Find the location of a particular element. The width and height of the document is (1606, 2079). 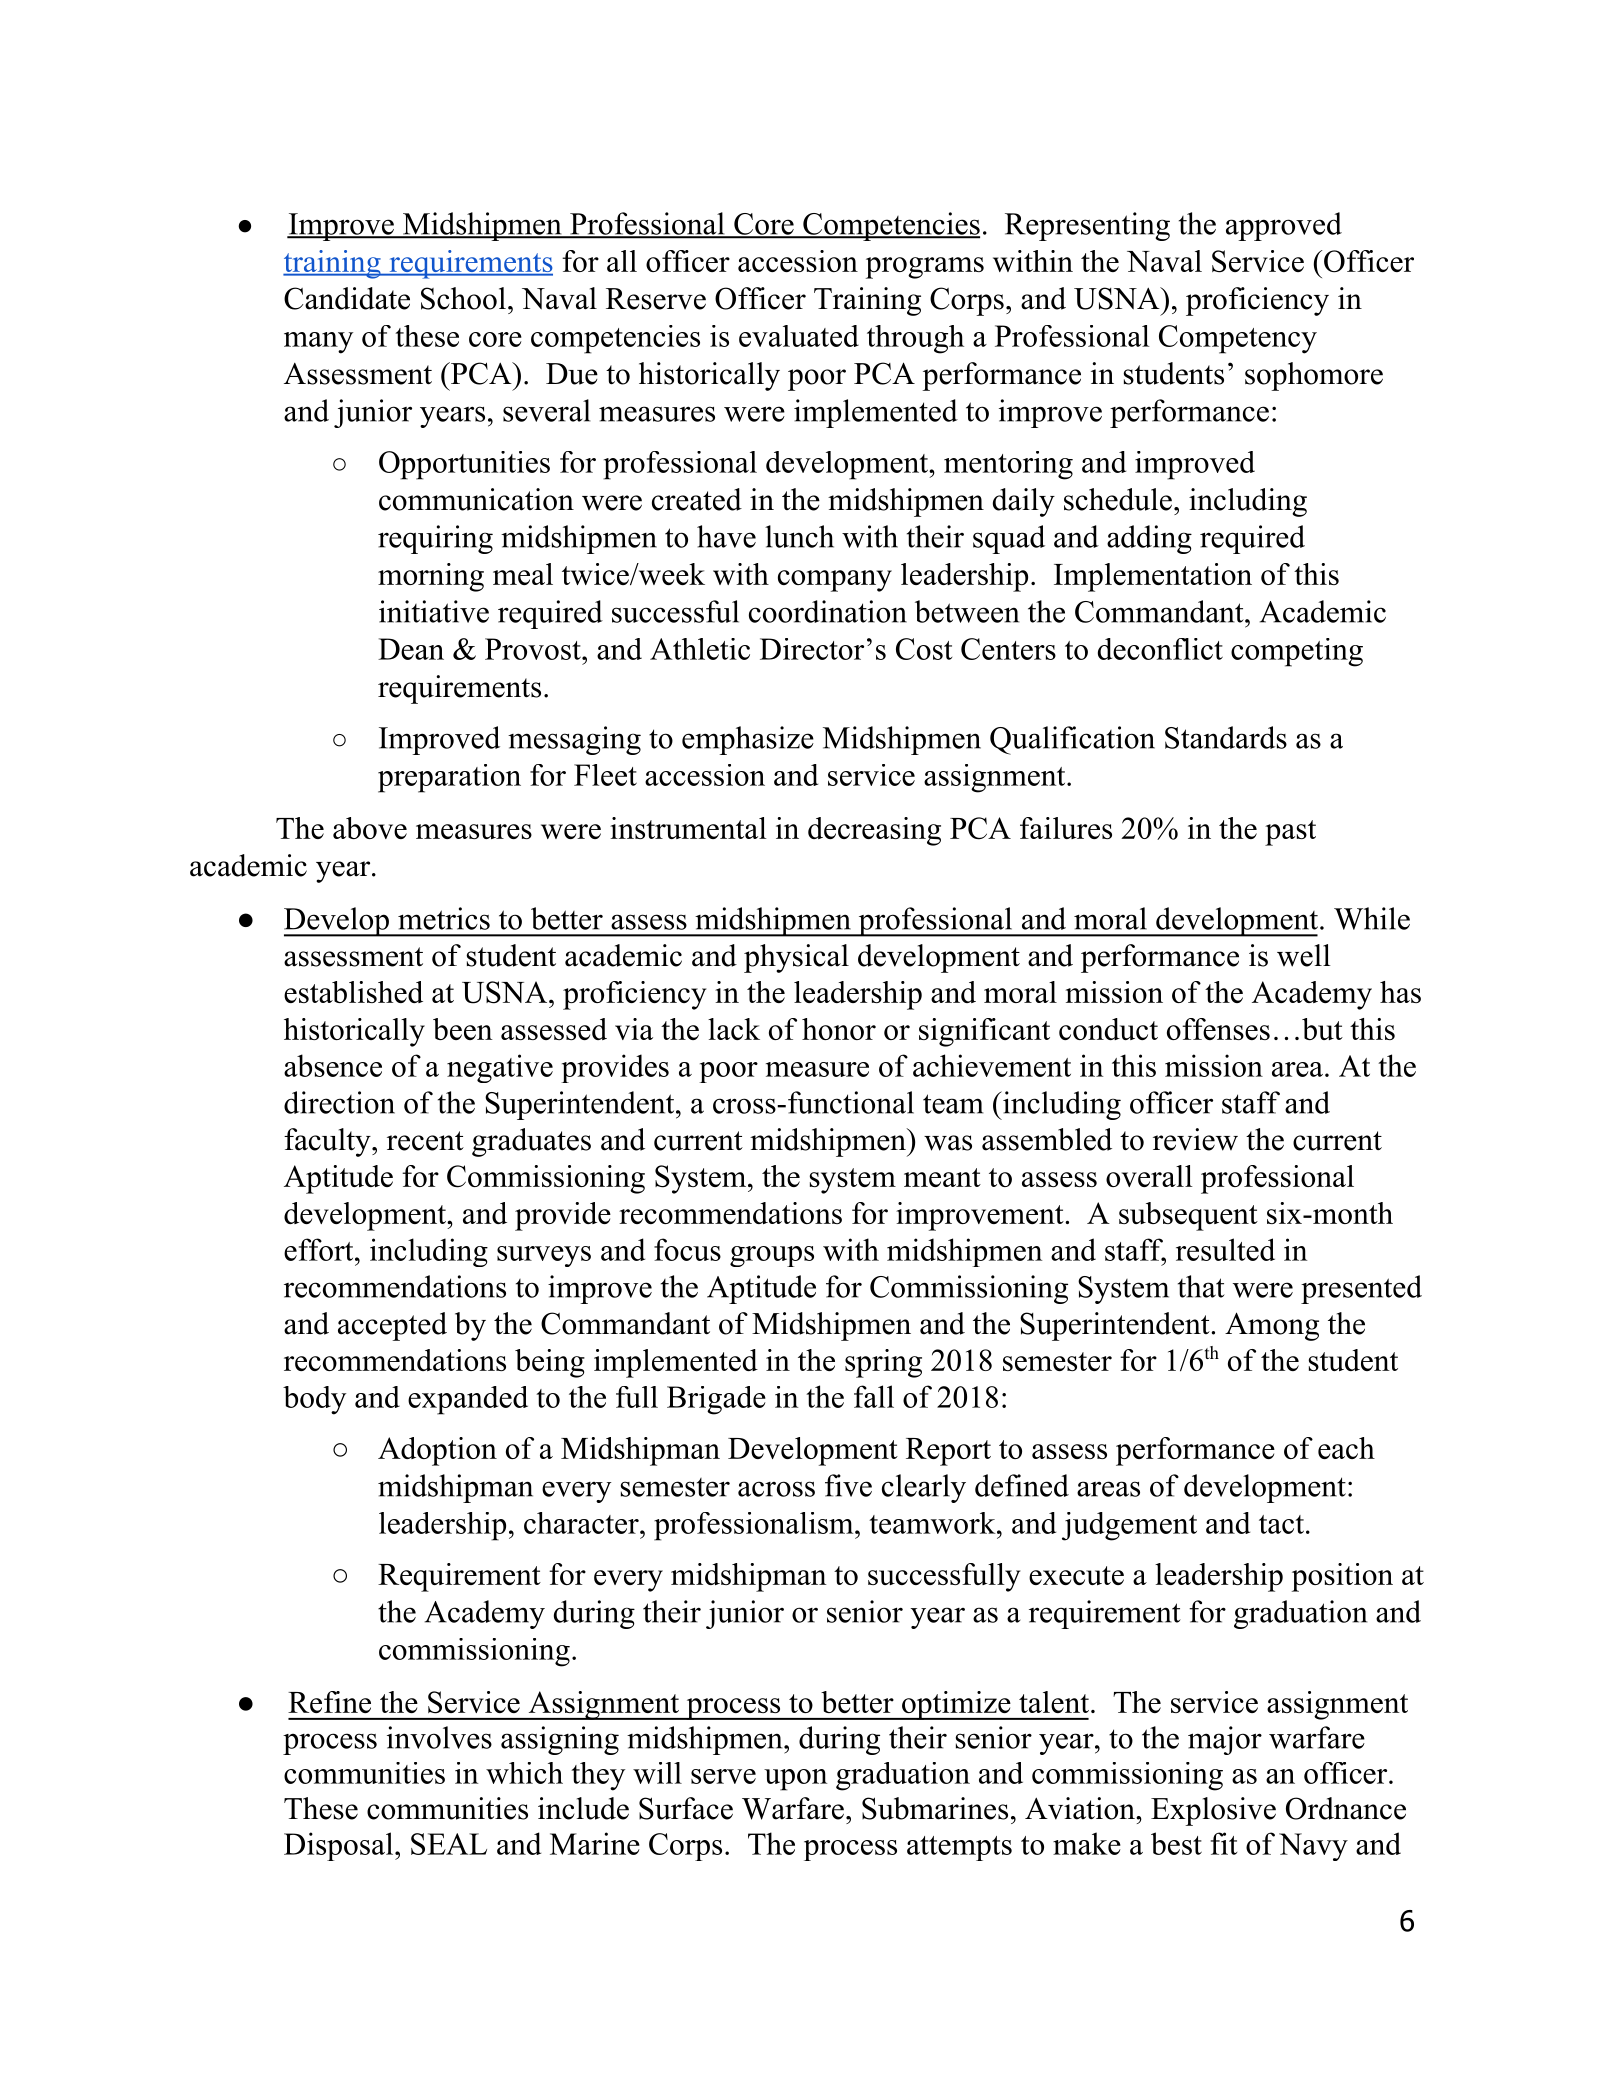

expanded is located at coordinates (468, 1400).
